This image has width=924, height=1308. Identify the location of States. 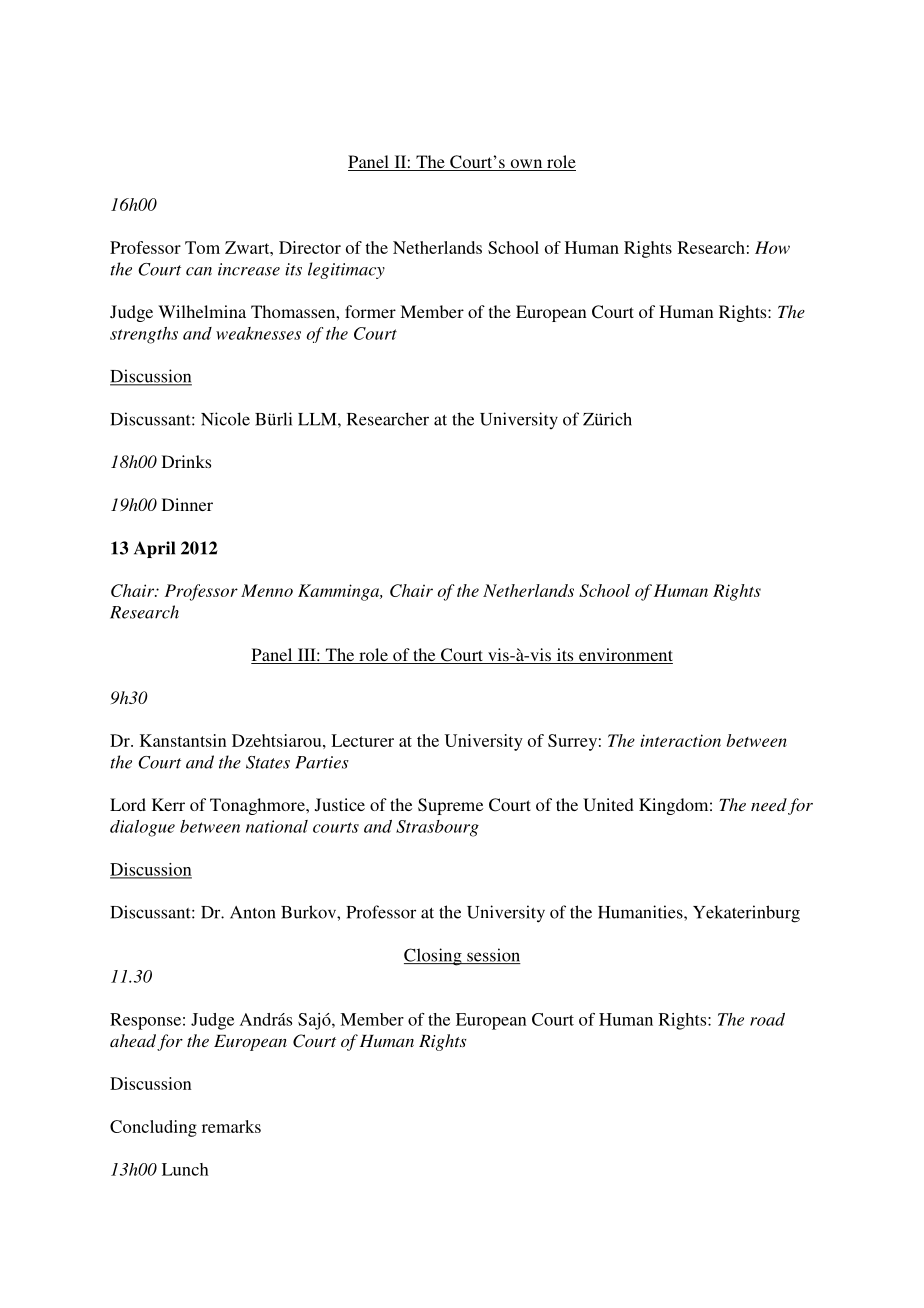
(268, 762).
